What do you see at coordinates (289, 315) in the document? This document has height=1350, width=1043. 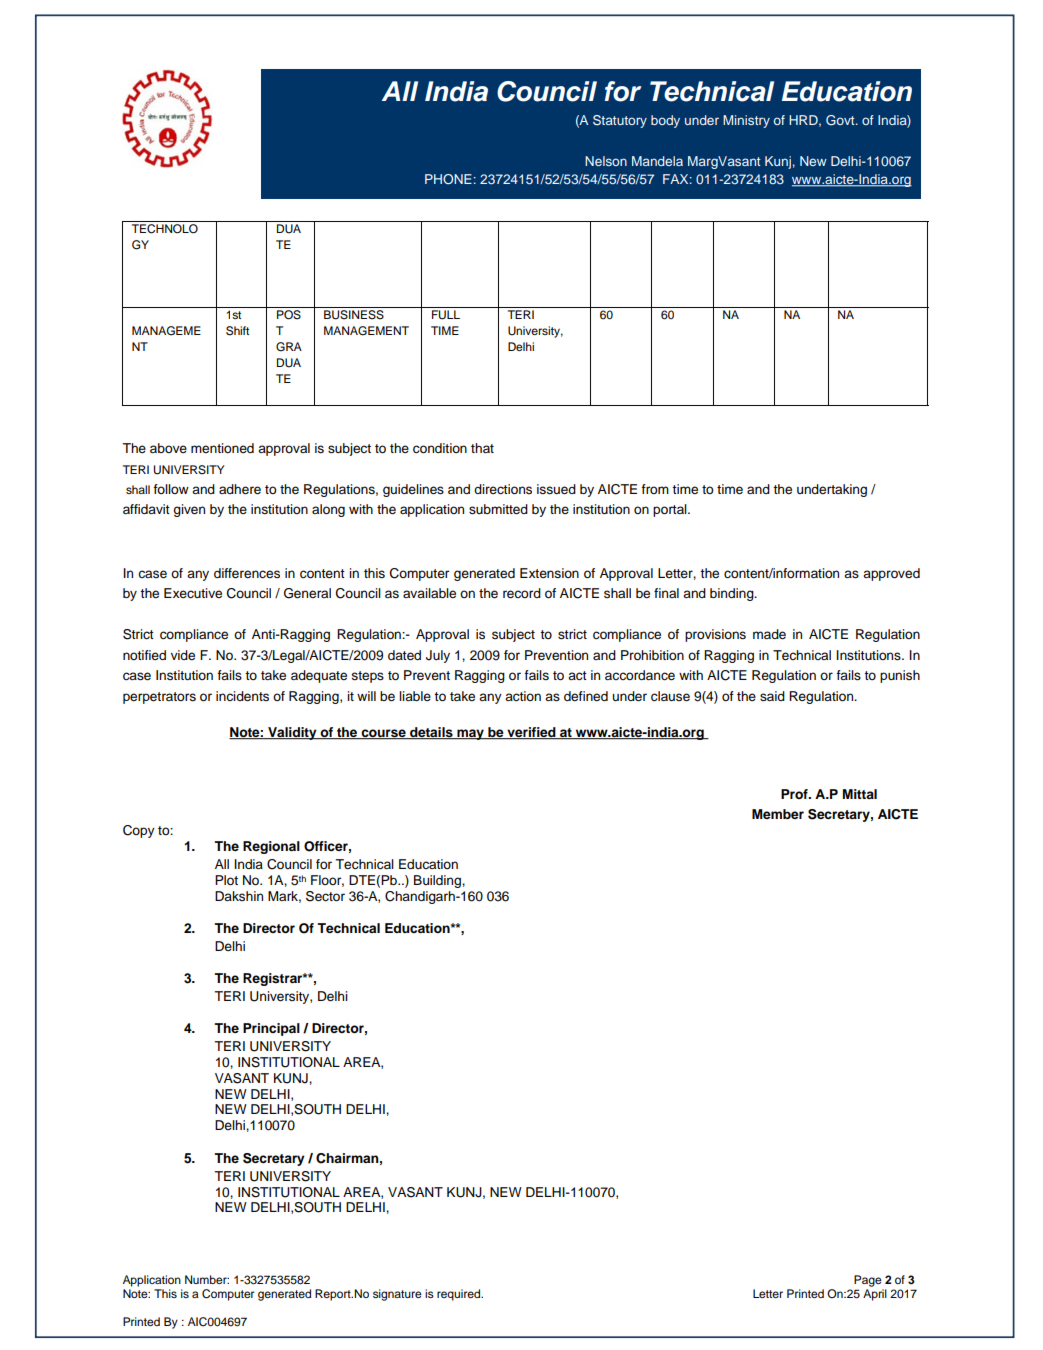 I see `POS` at bounding box center [289, 315].
